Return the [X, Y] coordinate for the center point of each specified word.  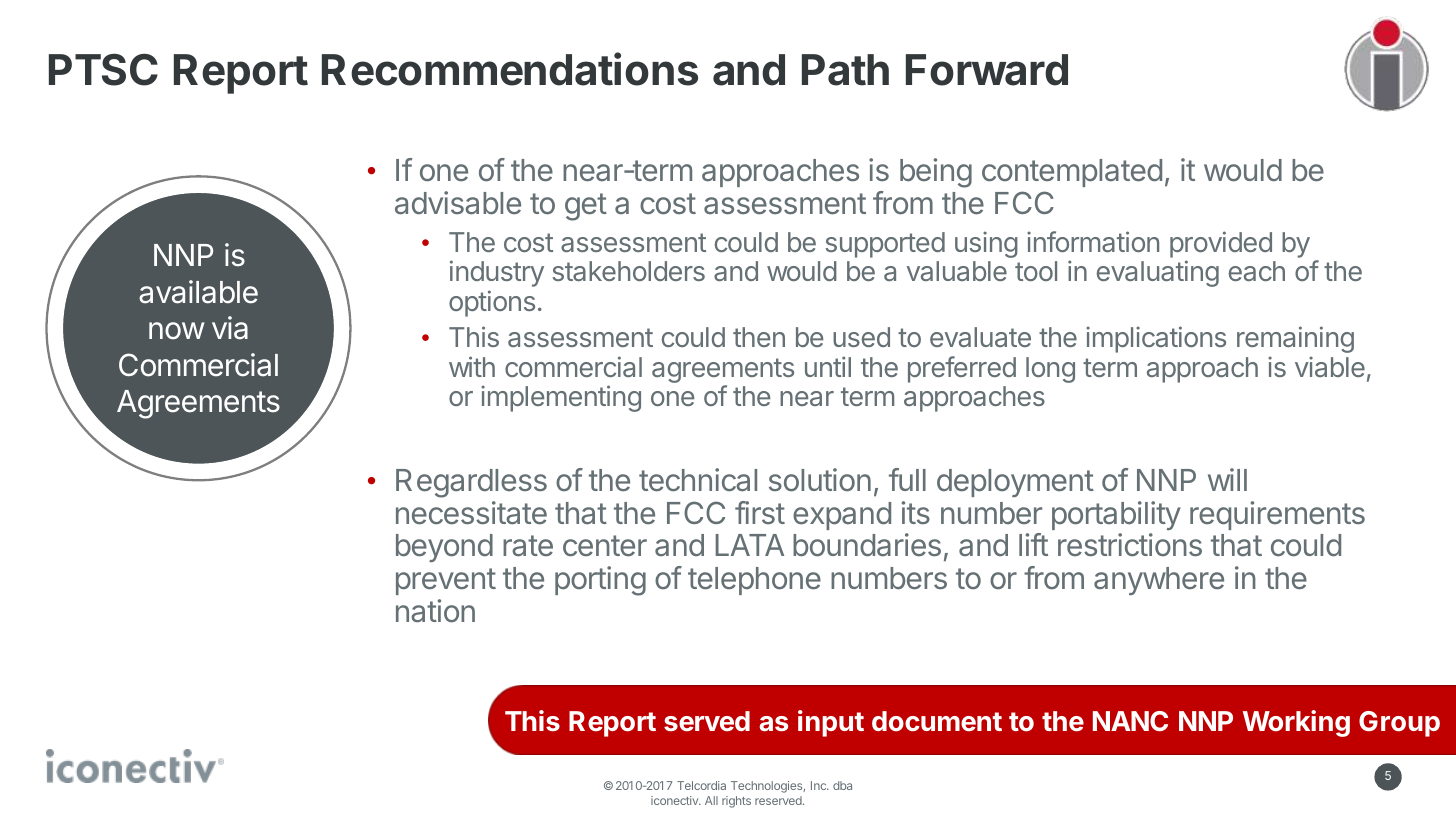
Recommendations [510, 69]
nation [435, 611]
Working [1296, 723]
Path [845, 70]
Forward [987, 70]
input [831, 723]
